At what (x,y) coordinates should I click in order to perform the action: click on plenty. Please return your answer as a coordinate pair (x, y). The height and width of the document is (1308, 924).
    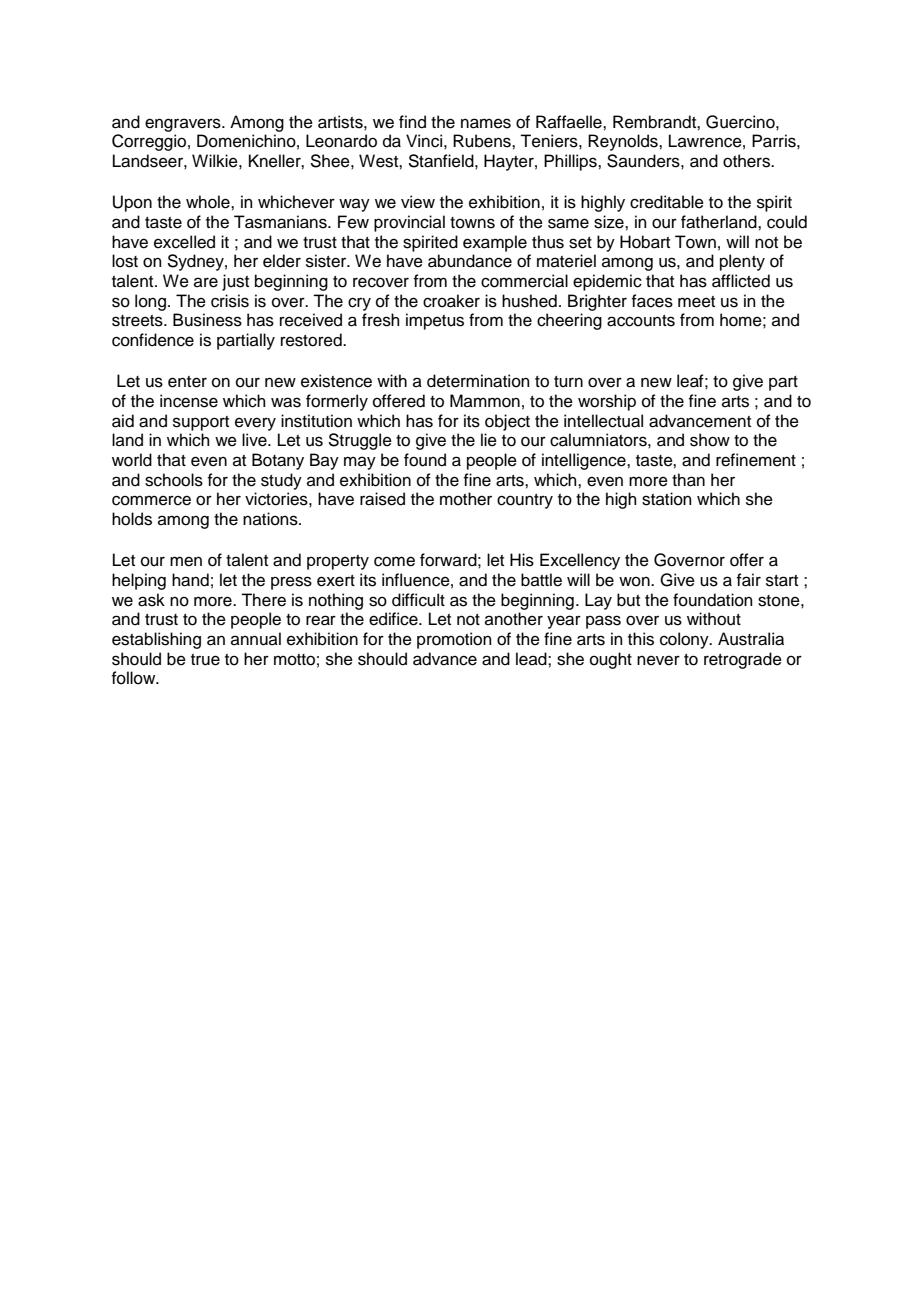
    Looking at the image, I should click on (742, 262).
